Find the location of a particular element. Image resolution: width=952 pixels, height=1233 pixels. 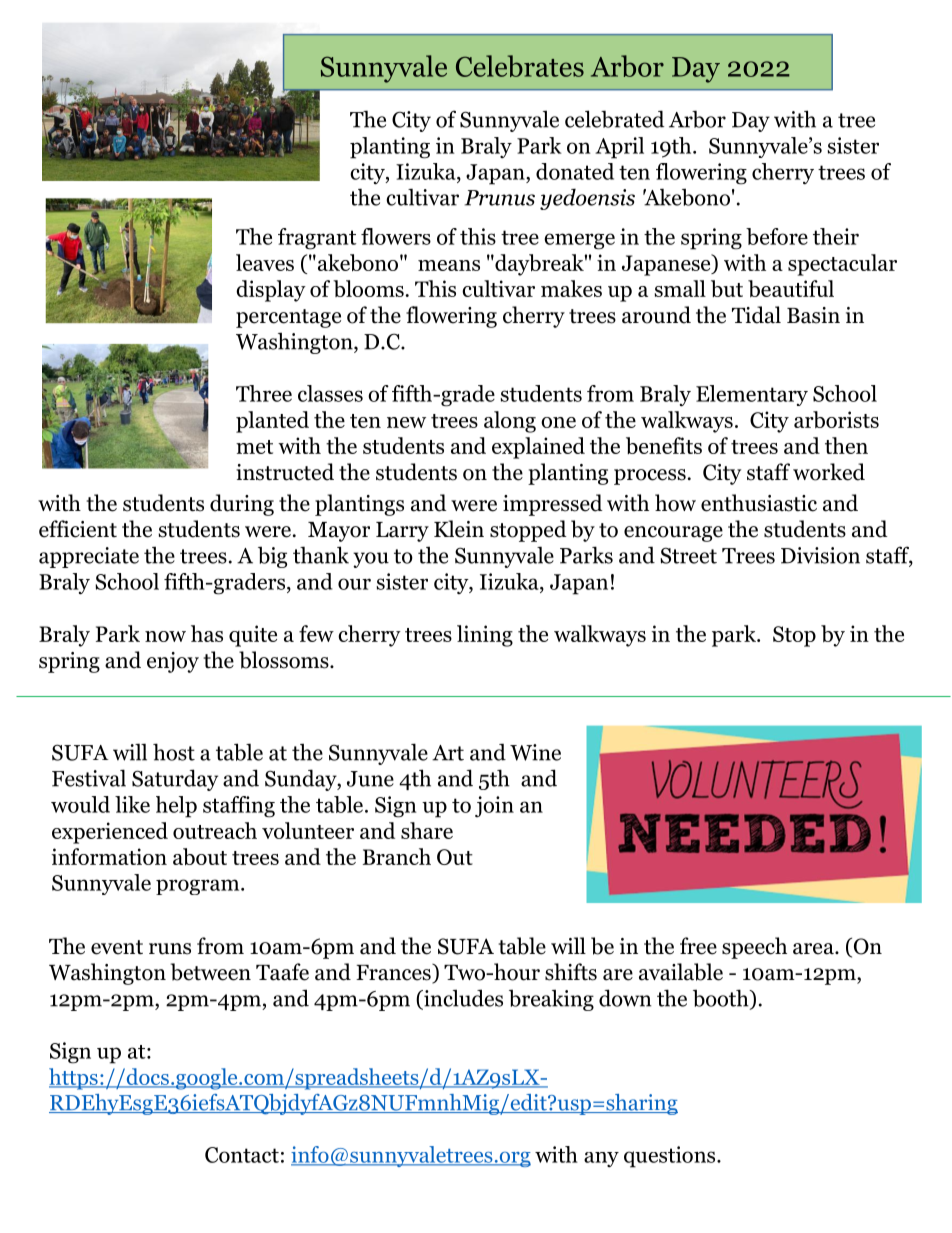

Elementary is located at coordinates (752, 395).
